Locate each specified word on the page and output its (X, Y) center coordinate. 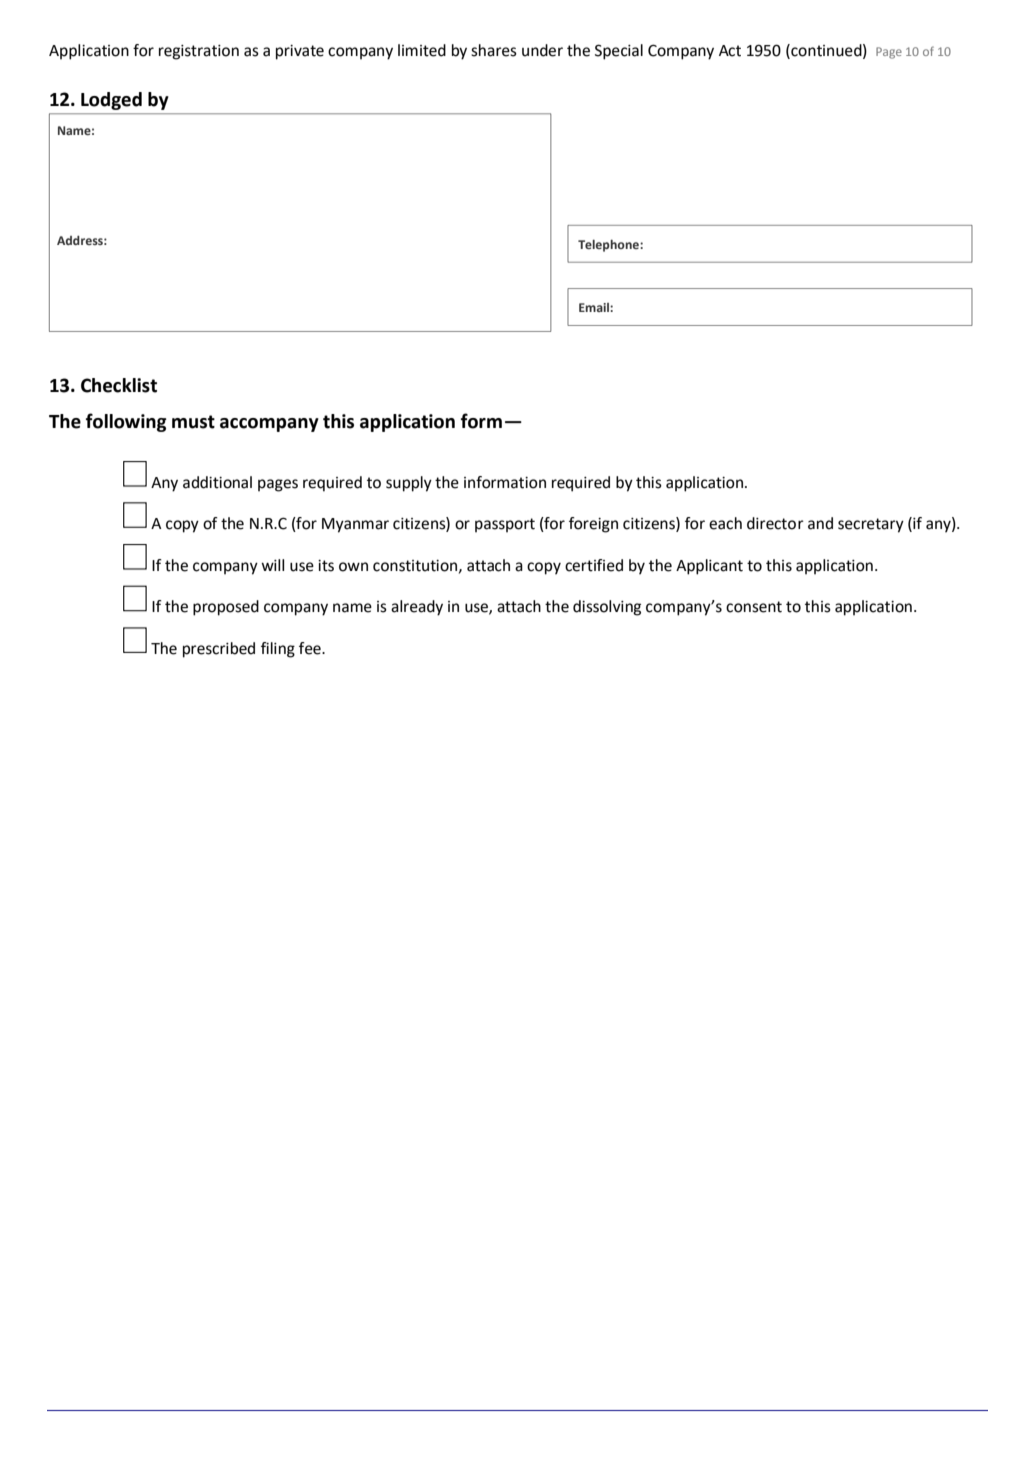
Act (730, 51)
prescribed (219, 650)
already (417, 608)
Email (595, 307)
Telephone (609, 246)
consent (754, 607)
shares (494, 50)
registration (199, 52)
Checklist (119, 385)
